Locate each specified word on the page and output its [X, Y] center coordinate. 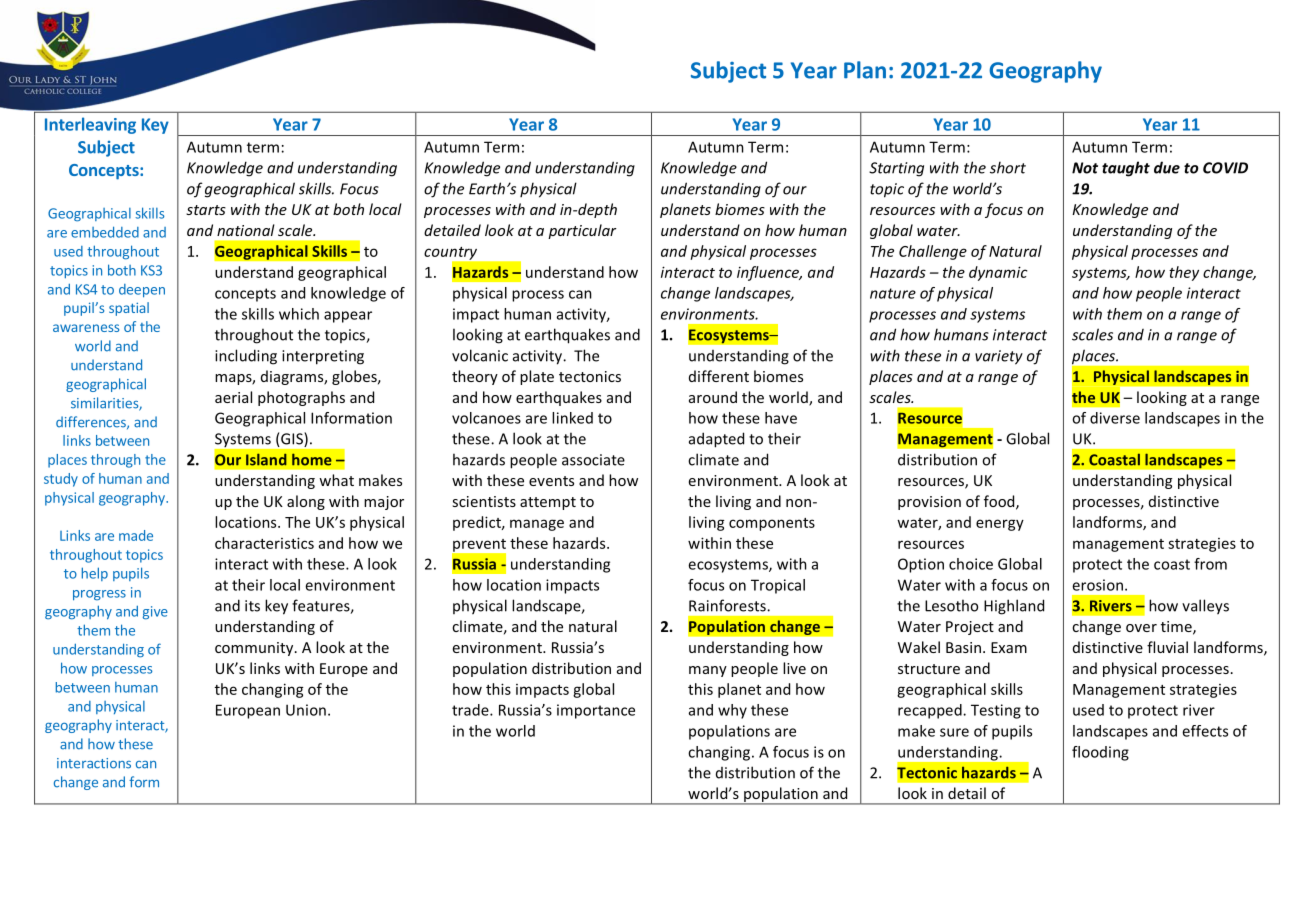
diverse [1115, 418]
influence [769, 273]
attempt [548, 503]
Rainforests [728, 605]
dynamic [998, 273]
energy [1000, 525]
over [1141, 628]
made [136, 535]
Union [306, 710]
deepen [142, 291]
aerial [233, 397]
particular [582, 231]
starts [206, 210]
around [713, 397]
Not [1085, 168]
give [155, 613]
